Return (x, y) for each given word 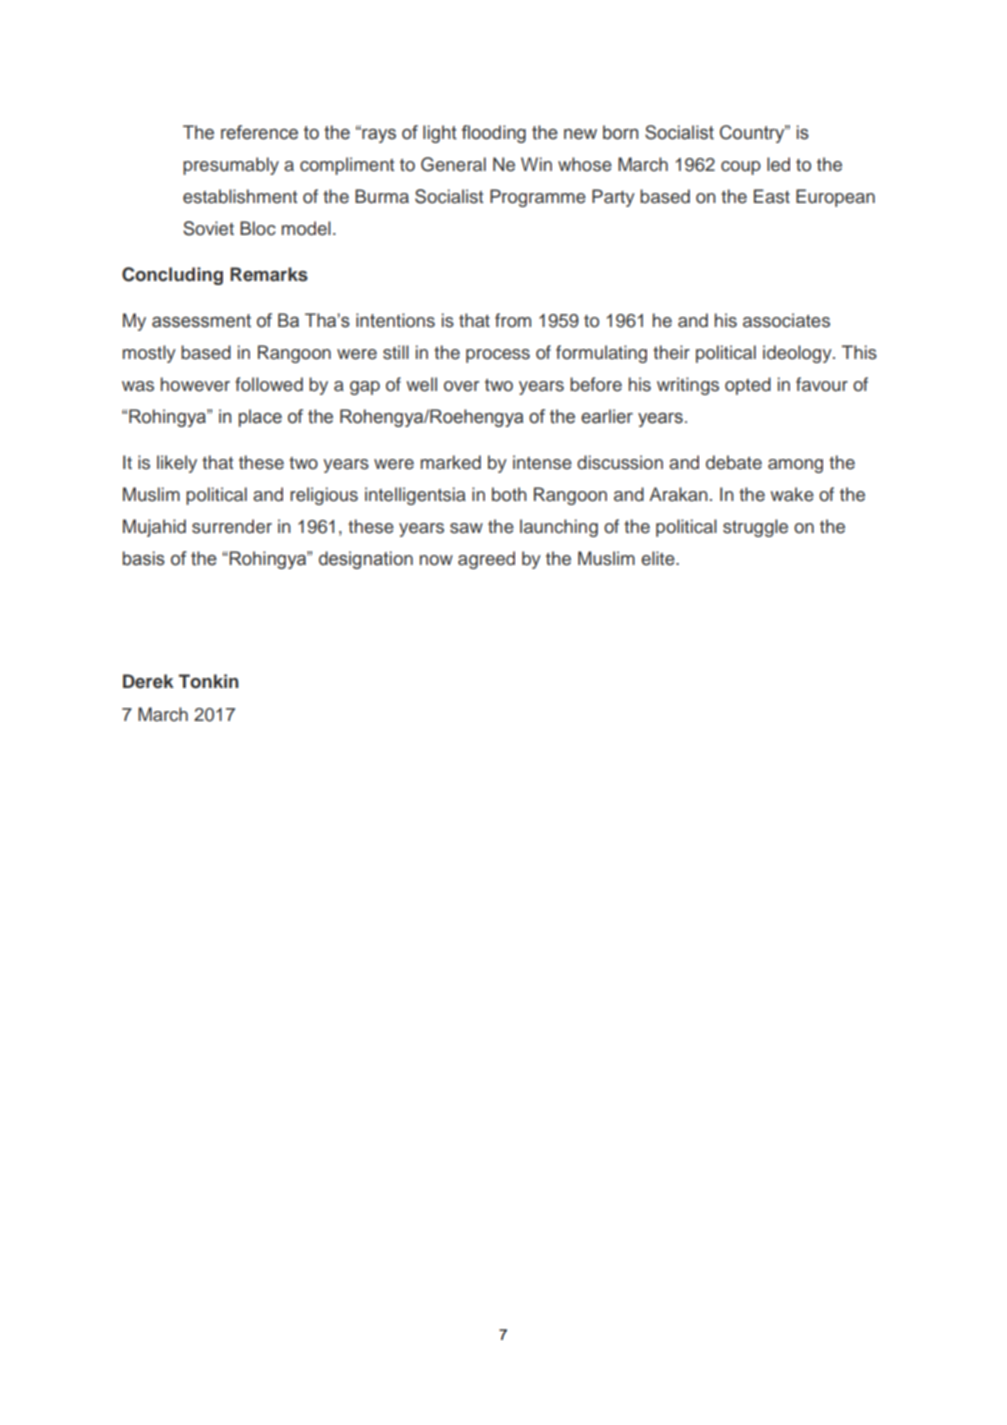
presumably (231, 166)
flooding (494, 134)
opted (748, 386)
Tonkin (209, 681)
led (778, 164)
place (260, 418)
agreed (486, 560)
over (461, 386)
